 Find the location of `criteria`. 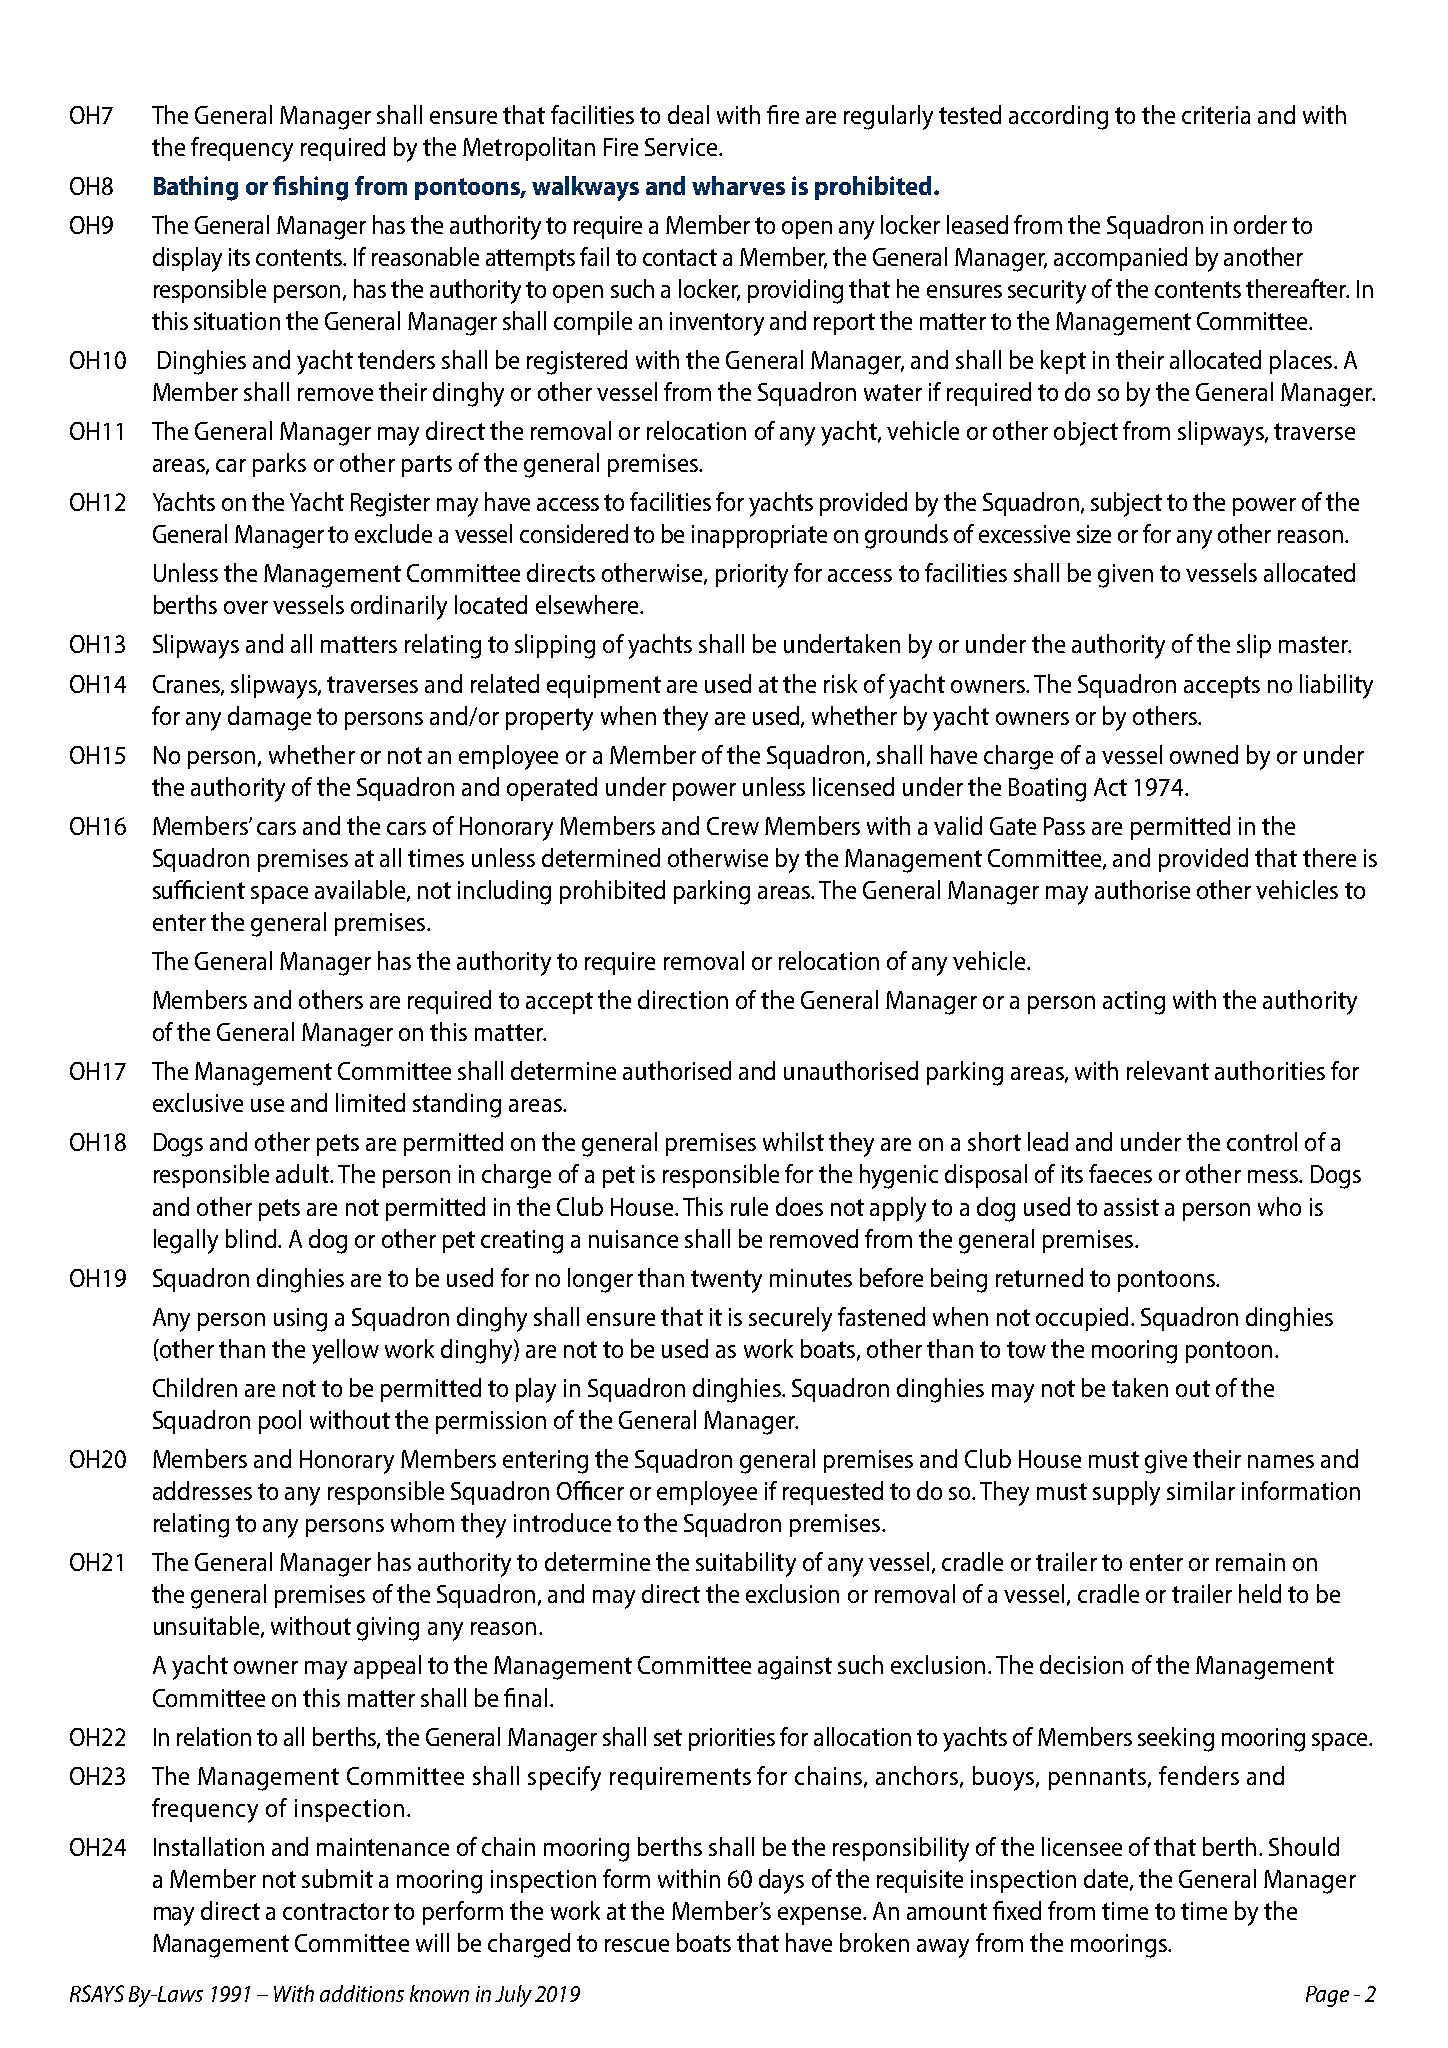

criteria is located at coordinates (1216, 115).
